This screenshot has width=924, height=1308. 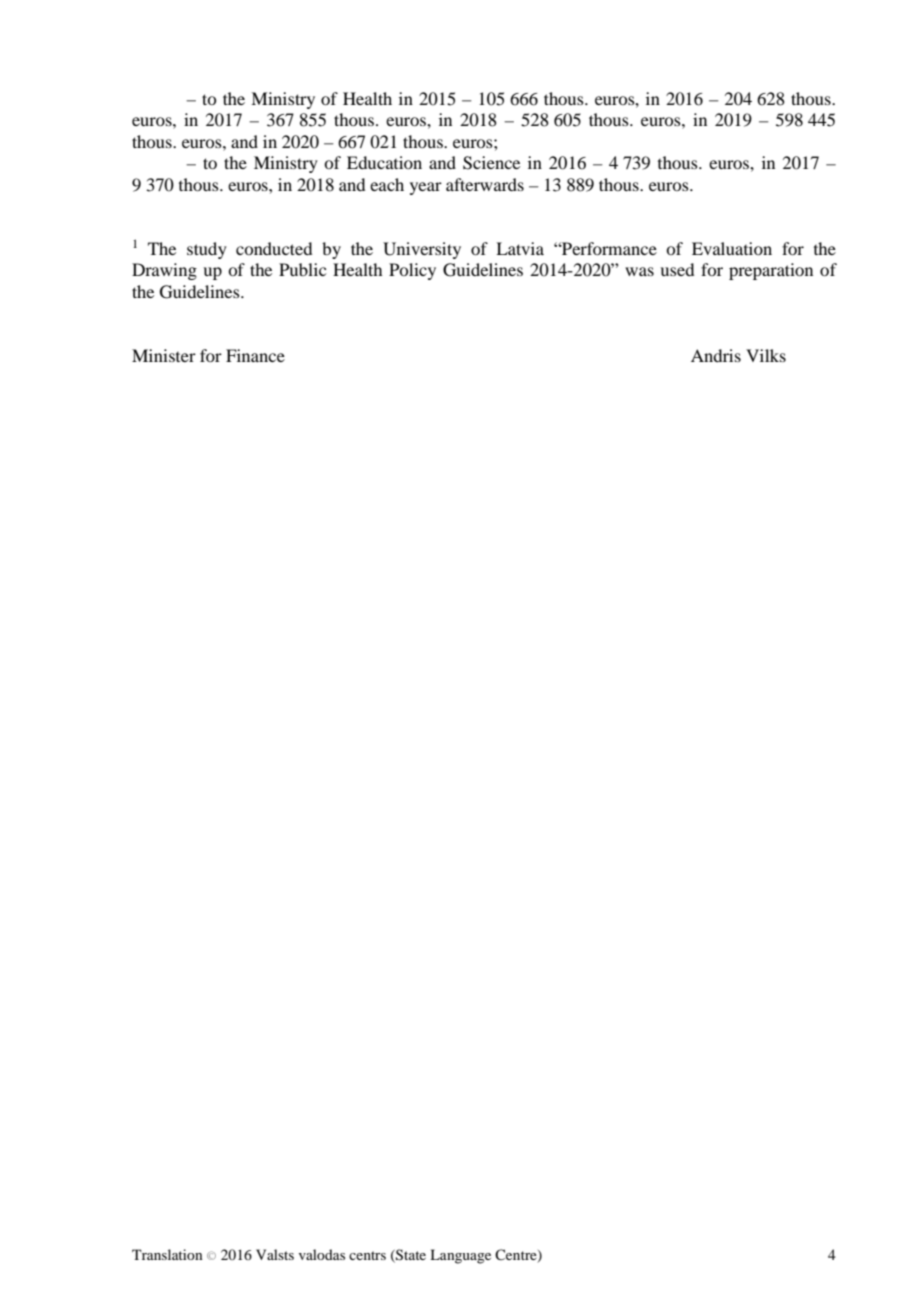 What do you see at coordinates (302, 269) in the screenshot?
I see `Public` at bounding box center [302, 269].
